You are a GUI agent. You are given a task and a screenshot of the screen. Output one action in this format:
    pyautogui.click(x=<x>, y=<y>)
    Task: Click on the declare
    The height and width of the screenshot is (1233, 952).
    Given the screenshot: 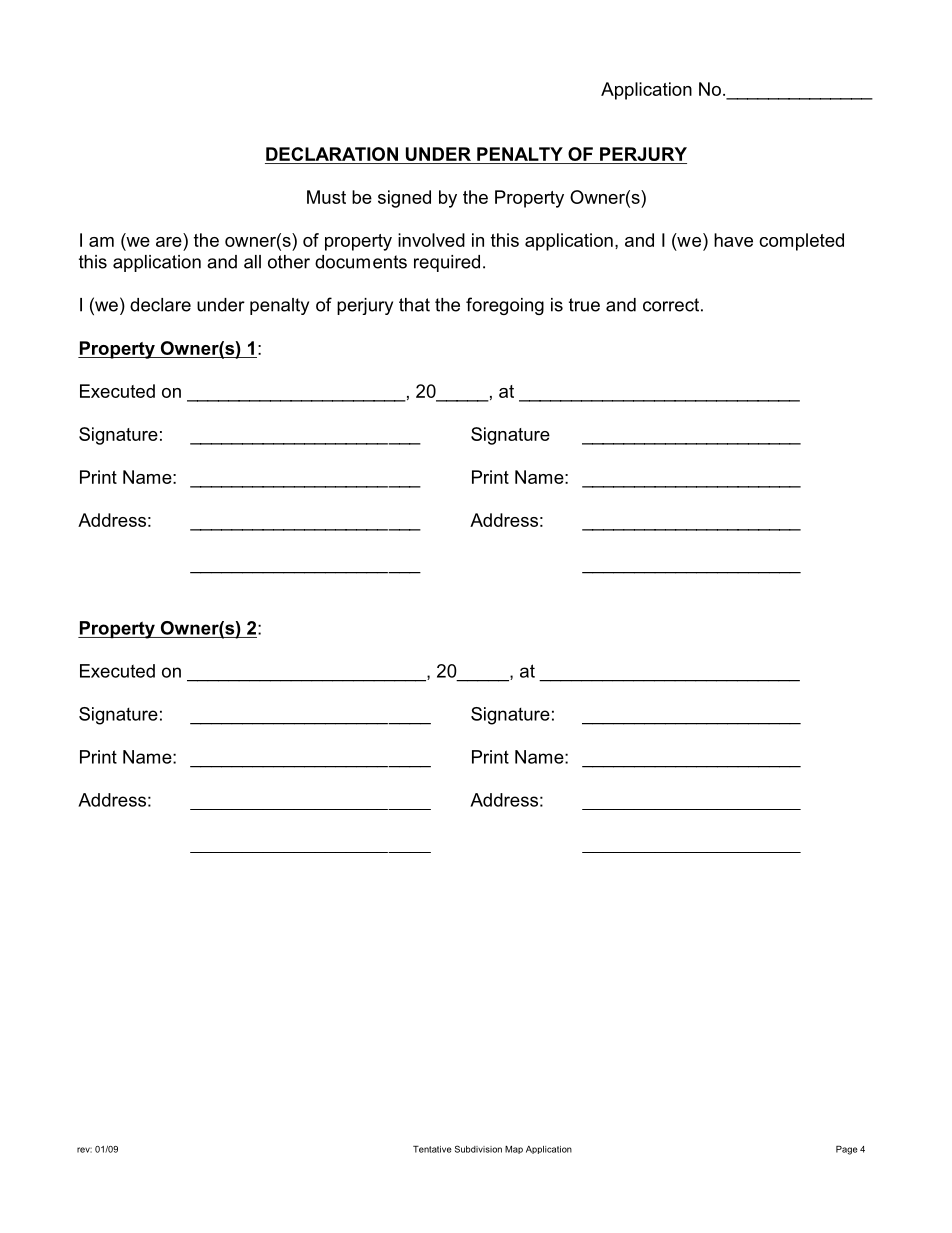 What is the action you would take?
    pyautogui.click(x=160, y=305)
